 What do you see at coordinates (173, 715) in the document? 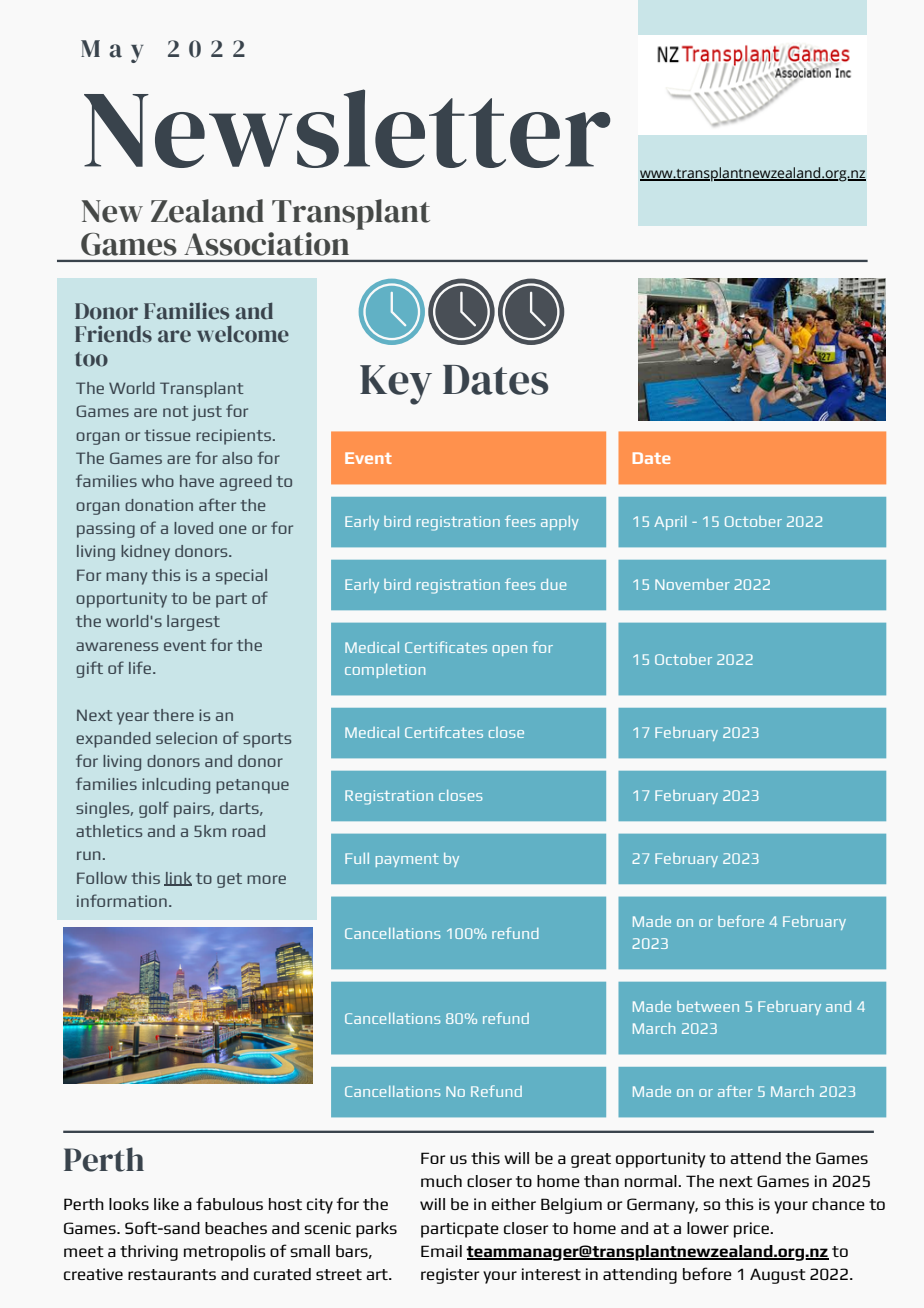
I see `there` at bounding box center [173, 715].
